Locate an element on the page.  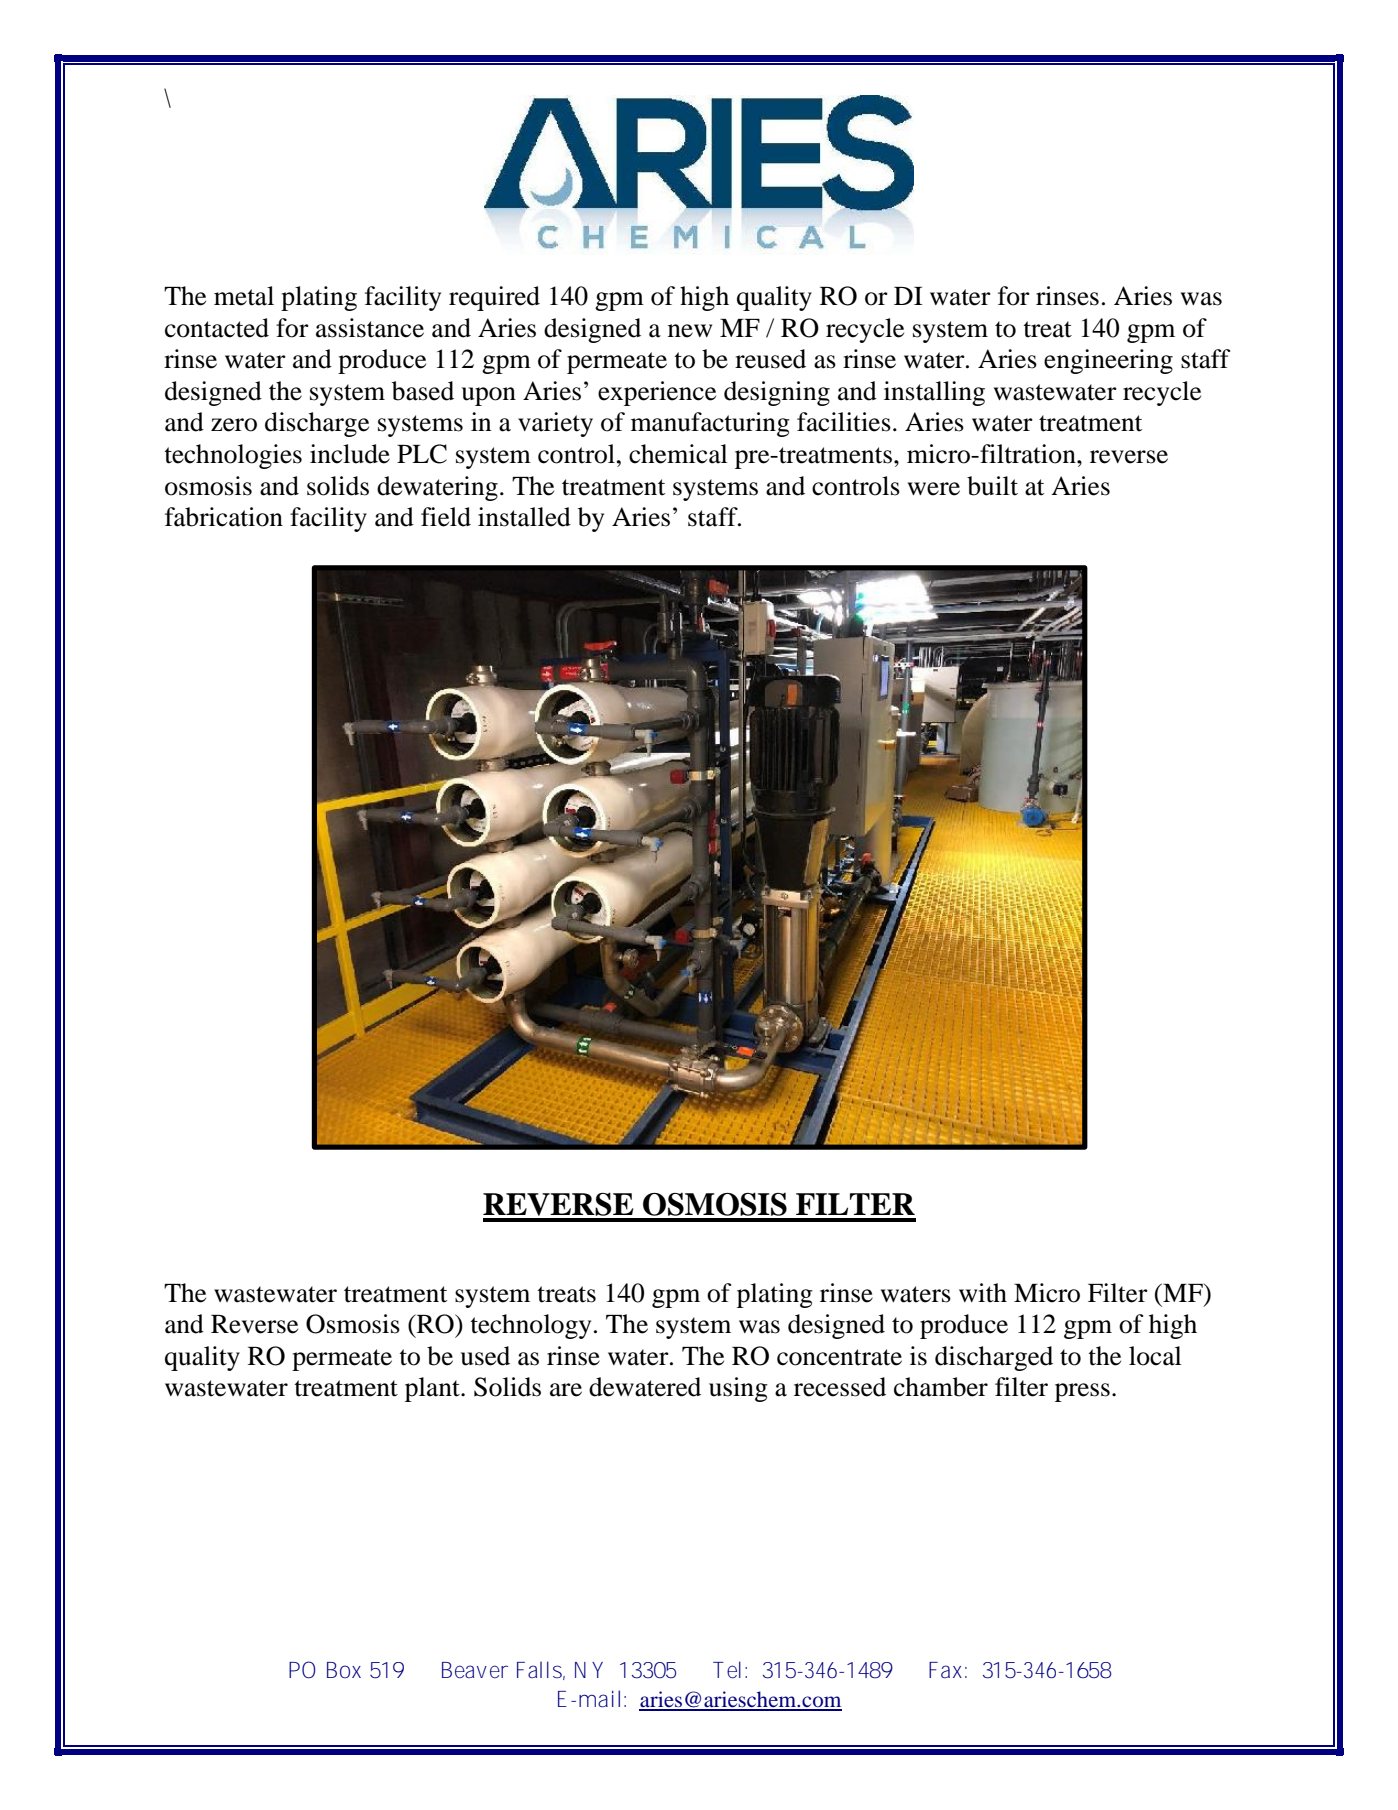
new is located at coordinates (690, 331).
